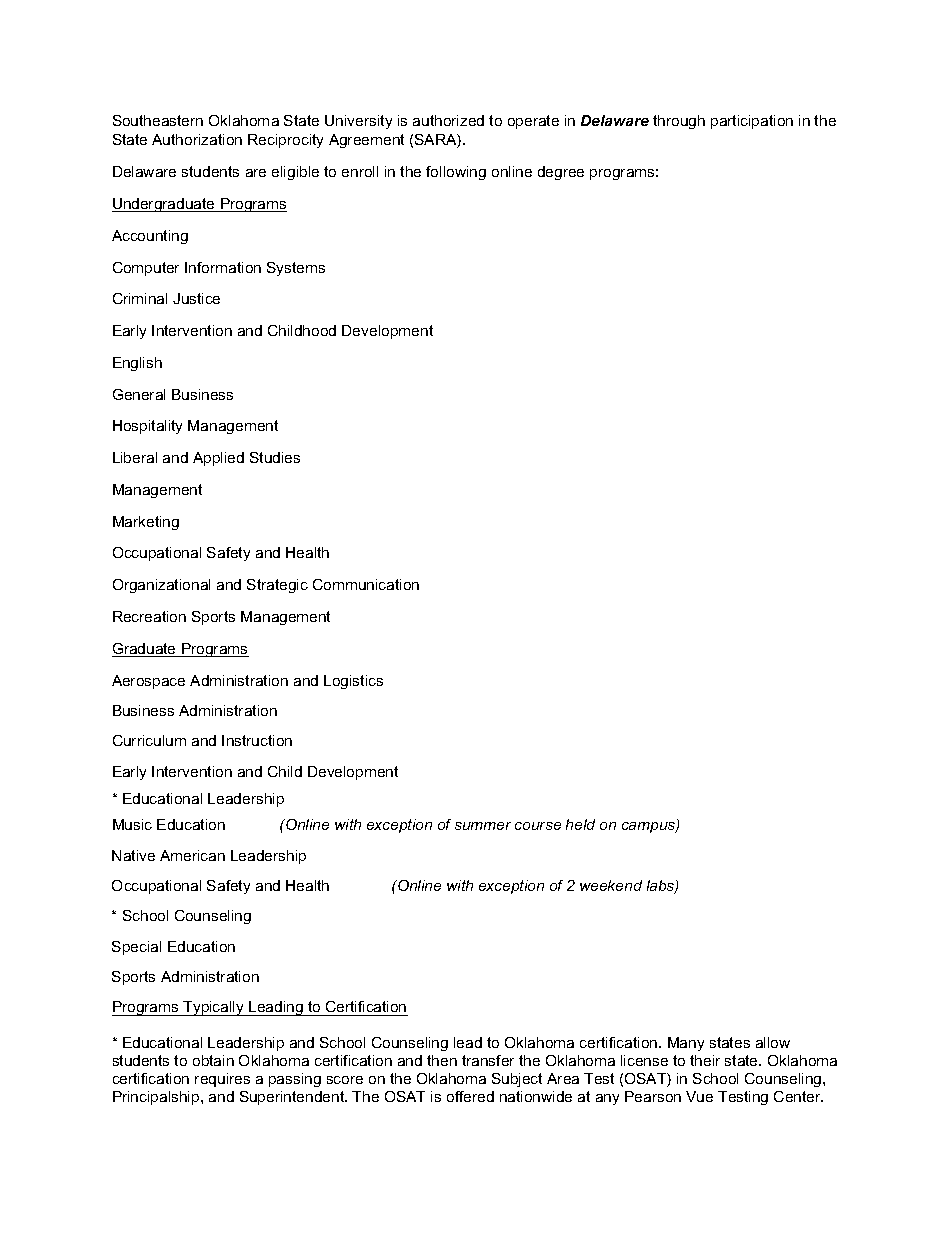 This image has height=1233, width=952. I want to click on Authorization, so click(197, 139).
